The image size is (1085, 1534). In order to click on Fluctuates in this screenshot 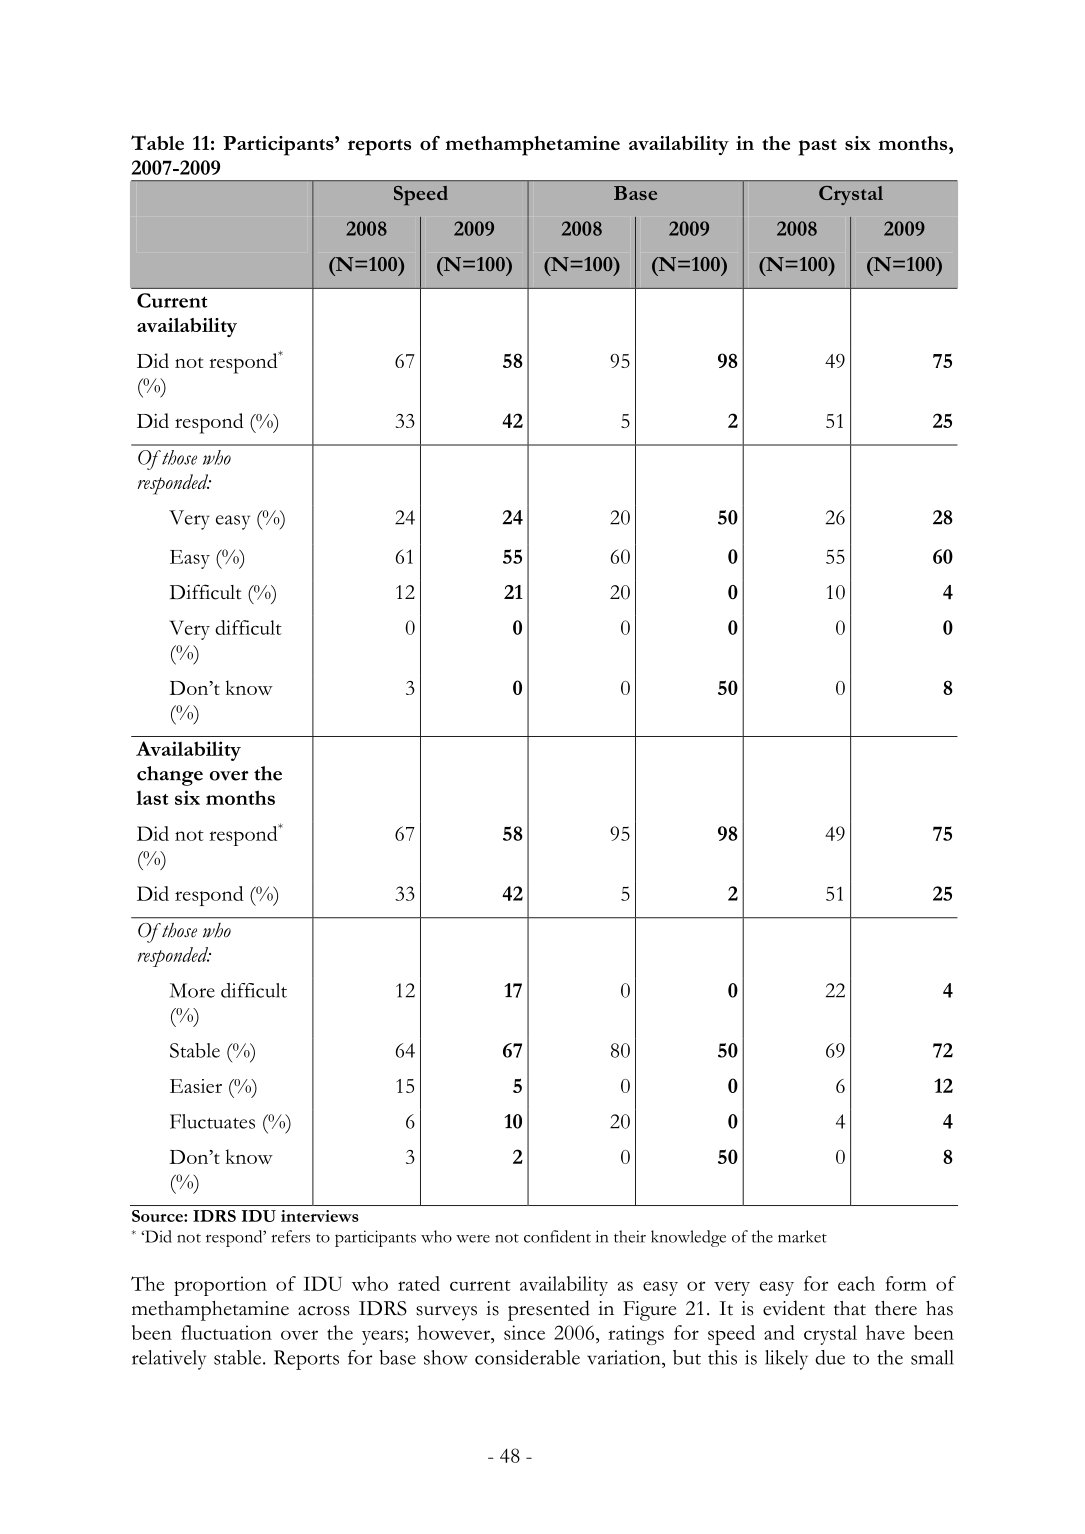, I will do `click(212, 1121)`.
